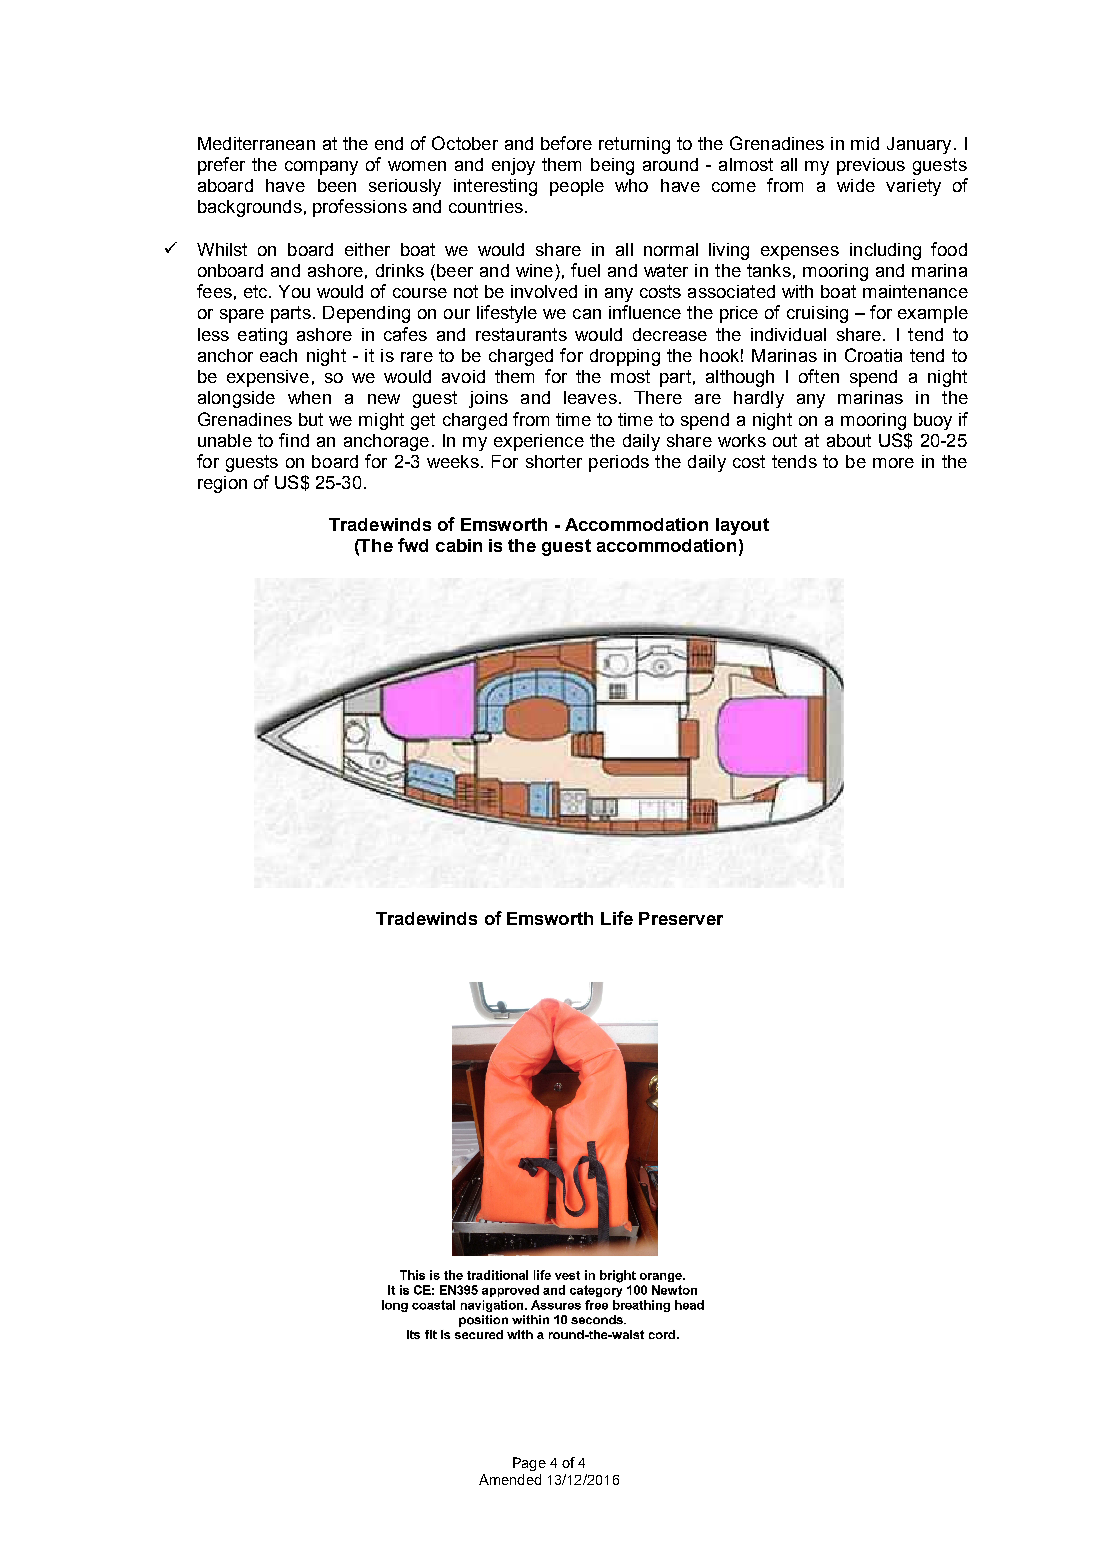 Image resolution: width=1098 pixels, height=1554 pixels. What do you see at coordinates (742, 440) in the page?
I see `works` at bounding box center [742, 440].
